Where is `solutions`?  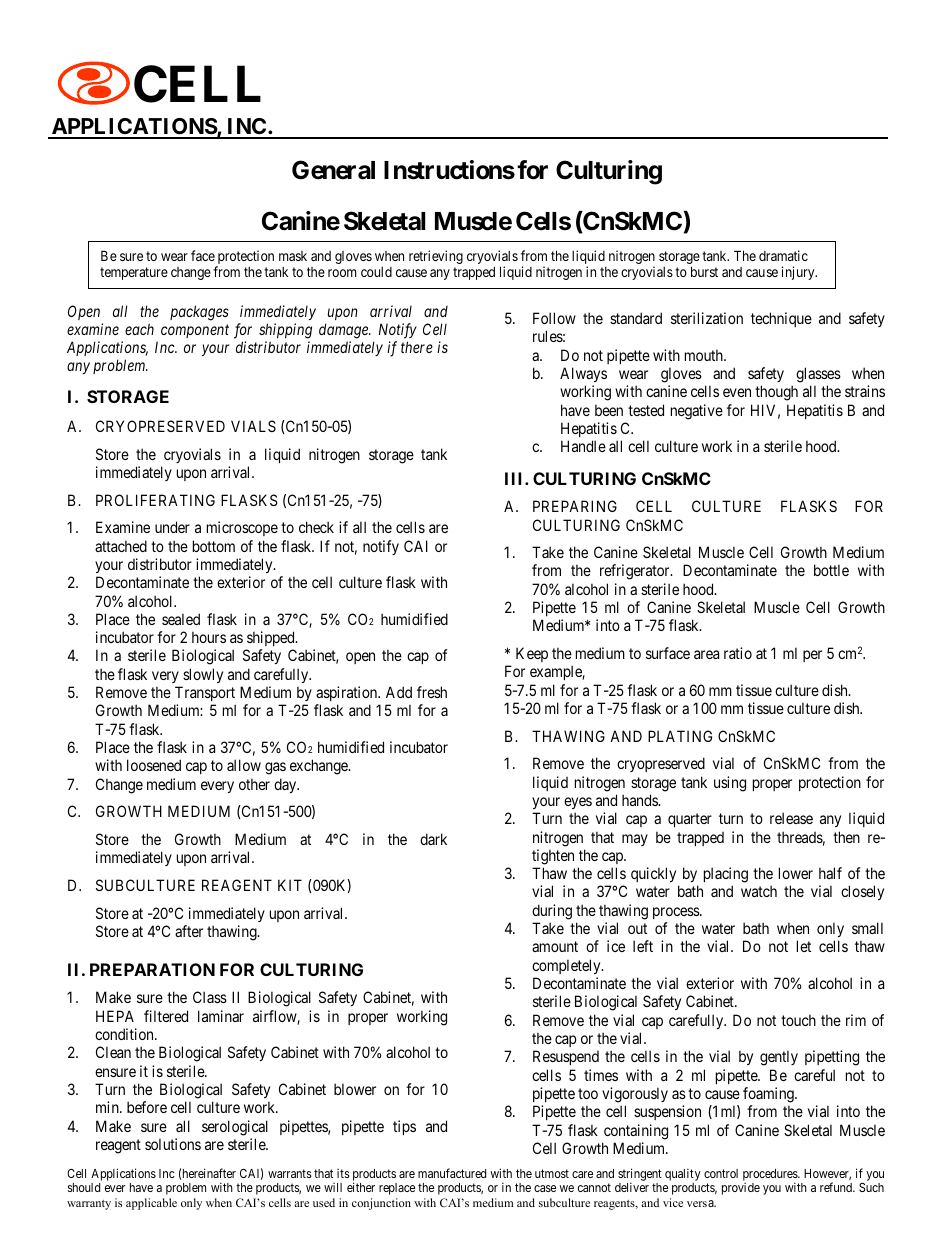 solutions is located at coordinates (173, 1144).
